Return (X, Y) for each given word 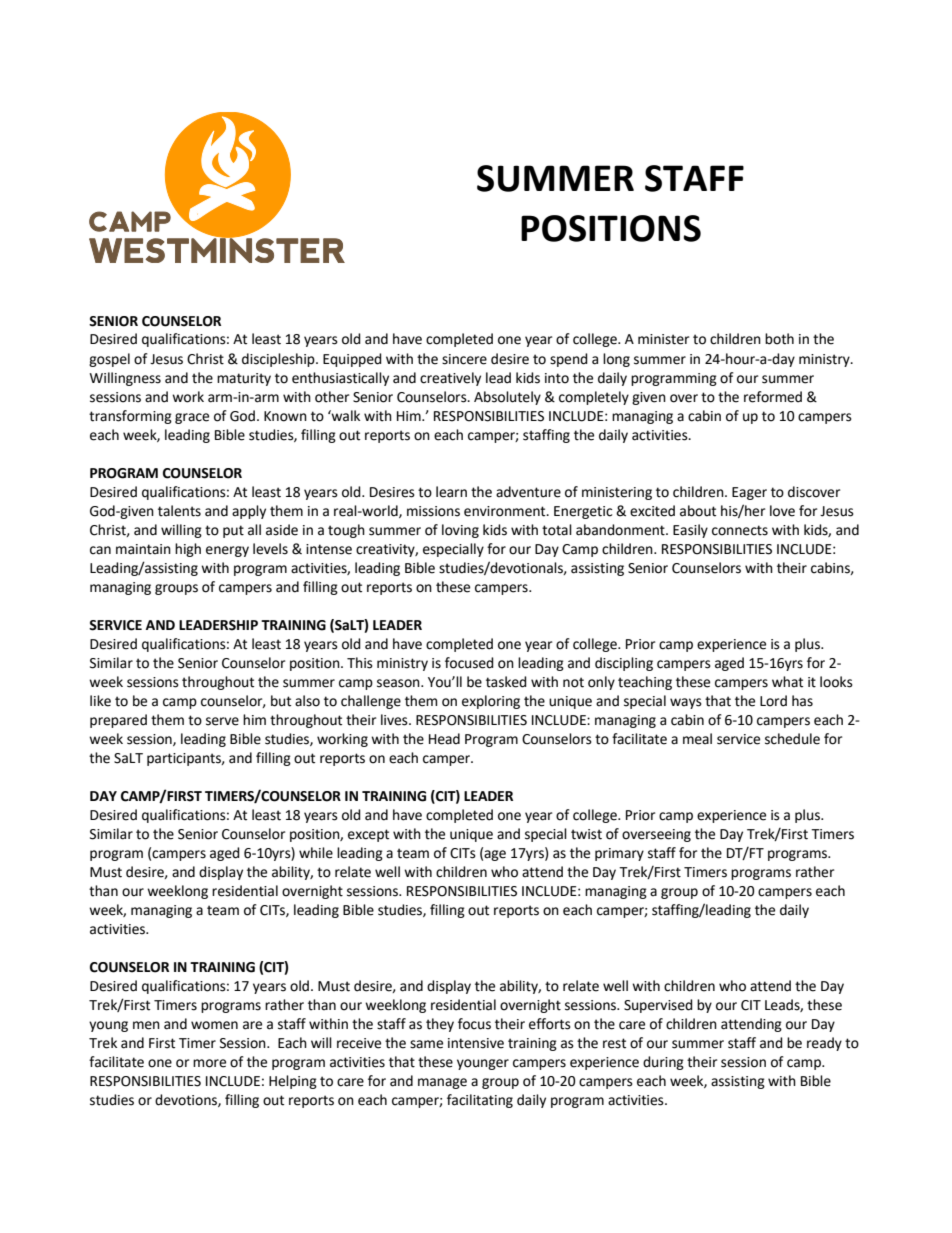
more (209, 1063)
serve (222, 721)
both (779, 339)
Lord (773, 701)
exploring (491, 702)
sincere (464, 359)
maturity (244, 379)
